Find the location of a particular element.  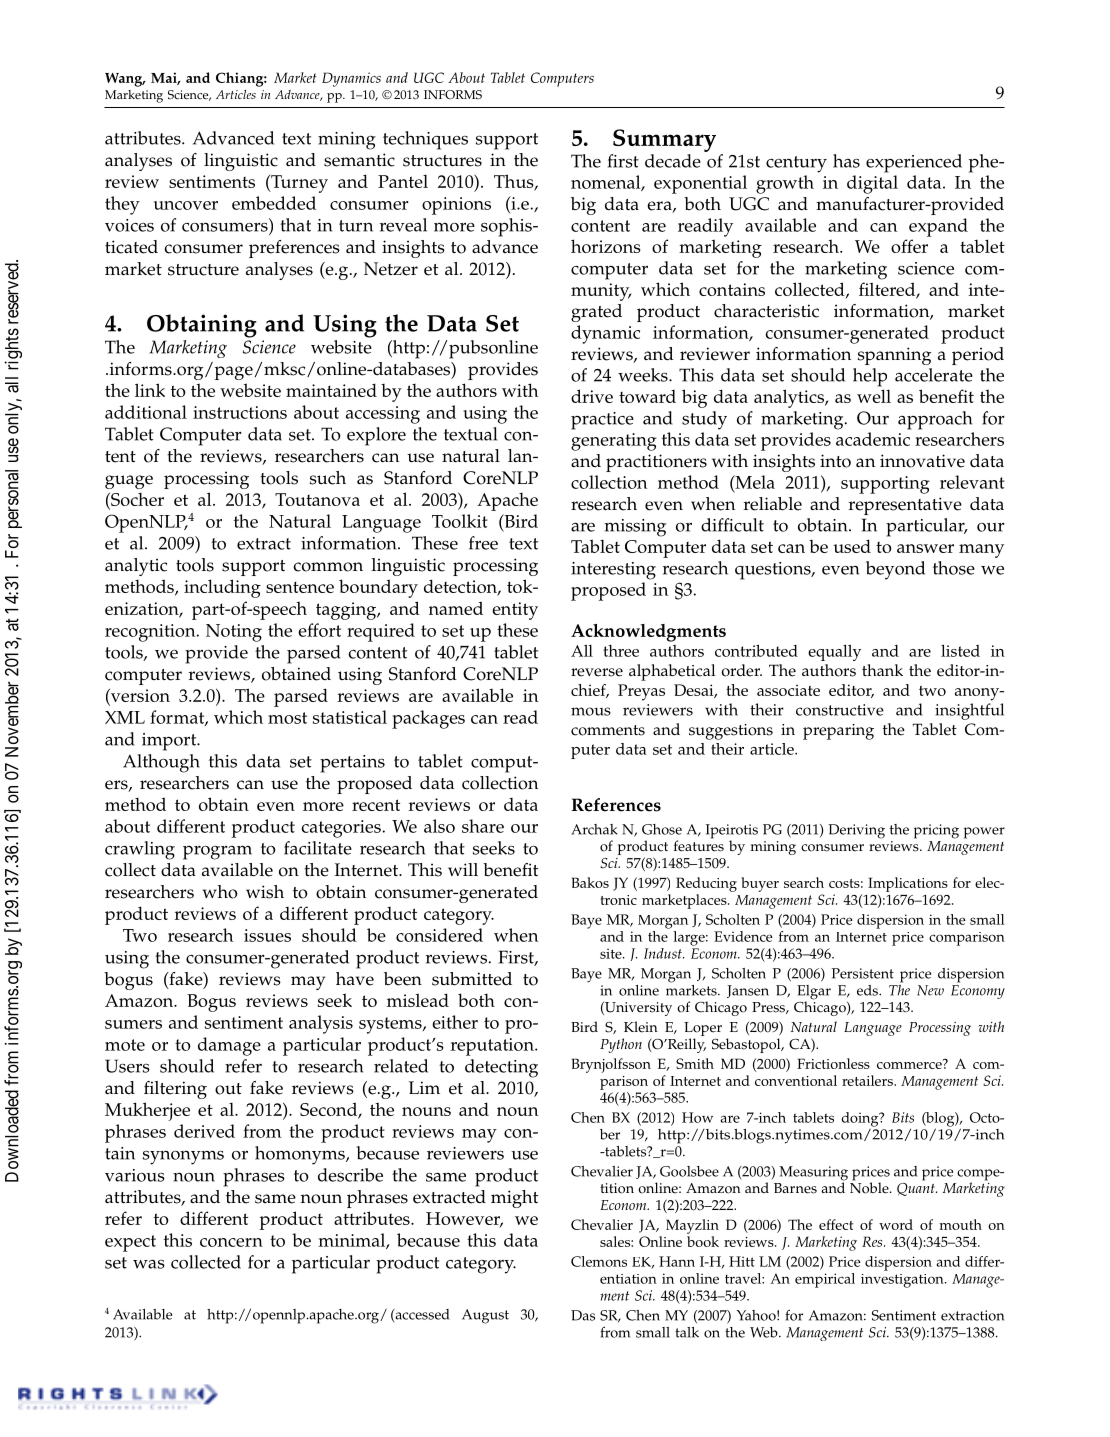

concern is located at coordinates (231, 1242).
